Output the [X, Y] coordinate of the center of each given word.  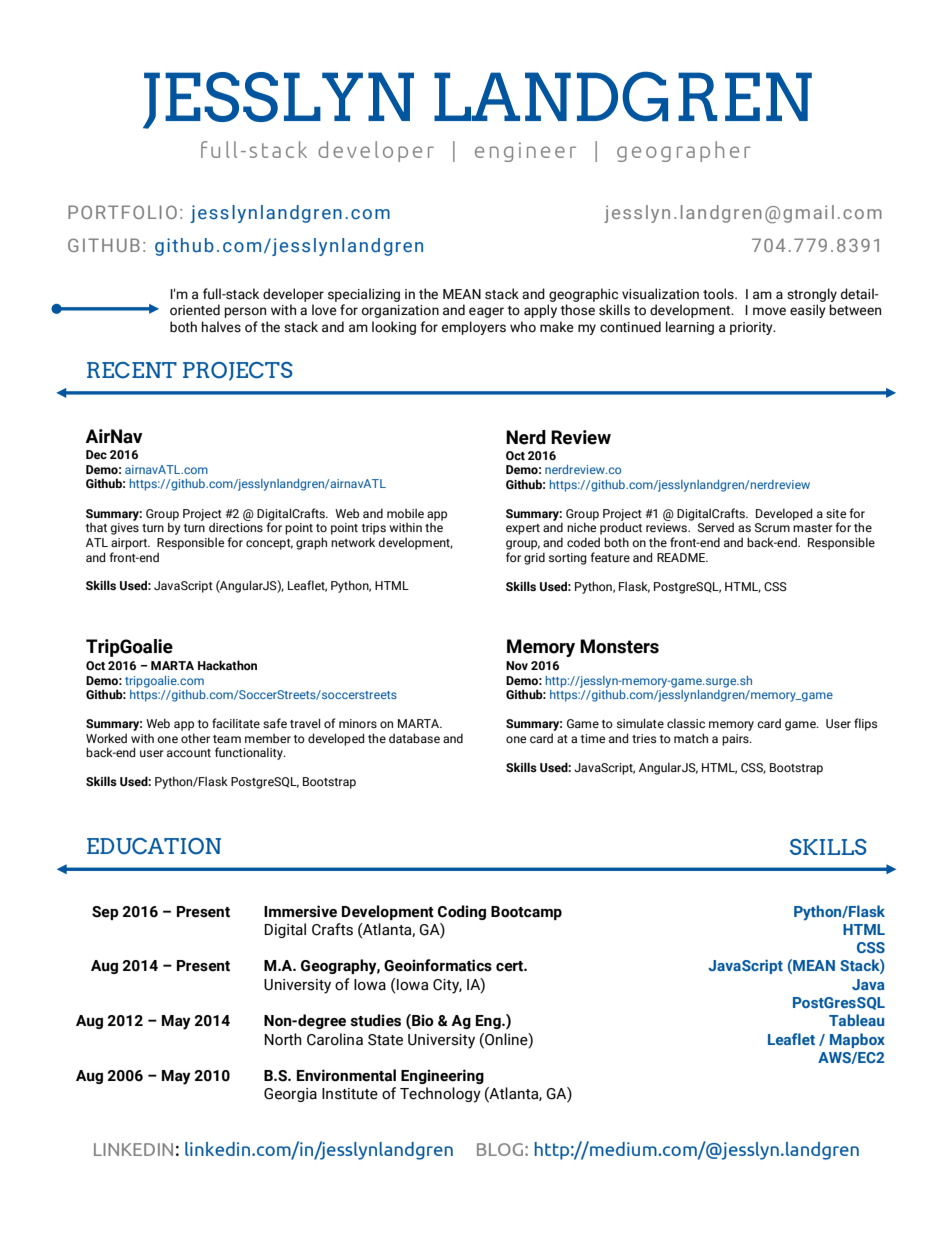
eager [486, 312]
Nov [517, 665]
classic [686, 723]
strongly [812, 295]
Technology [440, 1095]
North [283, 1039]
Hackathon [227, 665]
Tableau [856, 1020]
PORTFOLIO [122, 212]
